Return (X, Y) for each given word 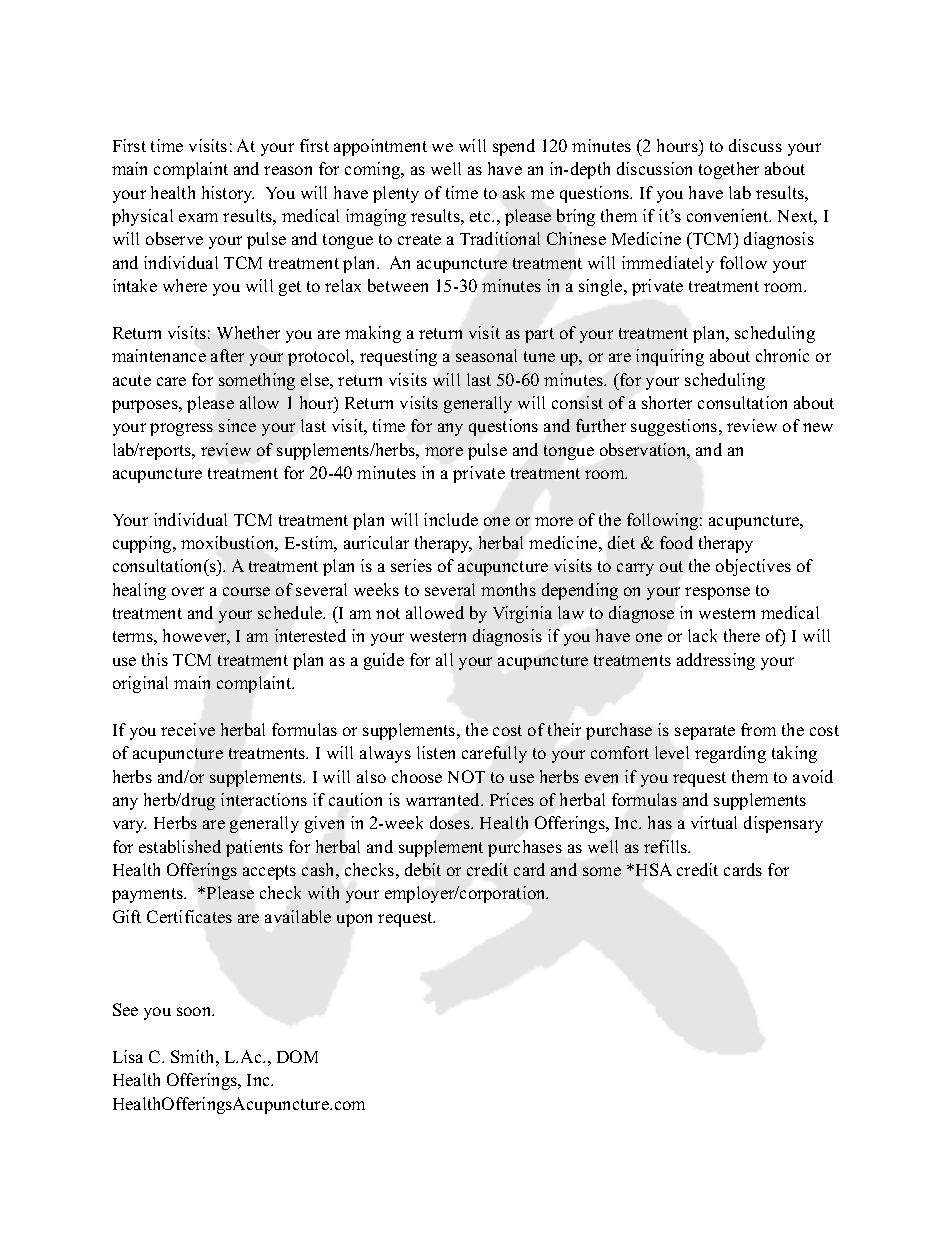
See (125, 1009)
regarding (730, 754)
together (729, 170)
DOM (297, 1056)
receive (188, 729)
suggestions (675, 427)
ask (514, 192)
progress (181, 429)
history (228, 194)
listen (436, 752)
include (451, 519)
